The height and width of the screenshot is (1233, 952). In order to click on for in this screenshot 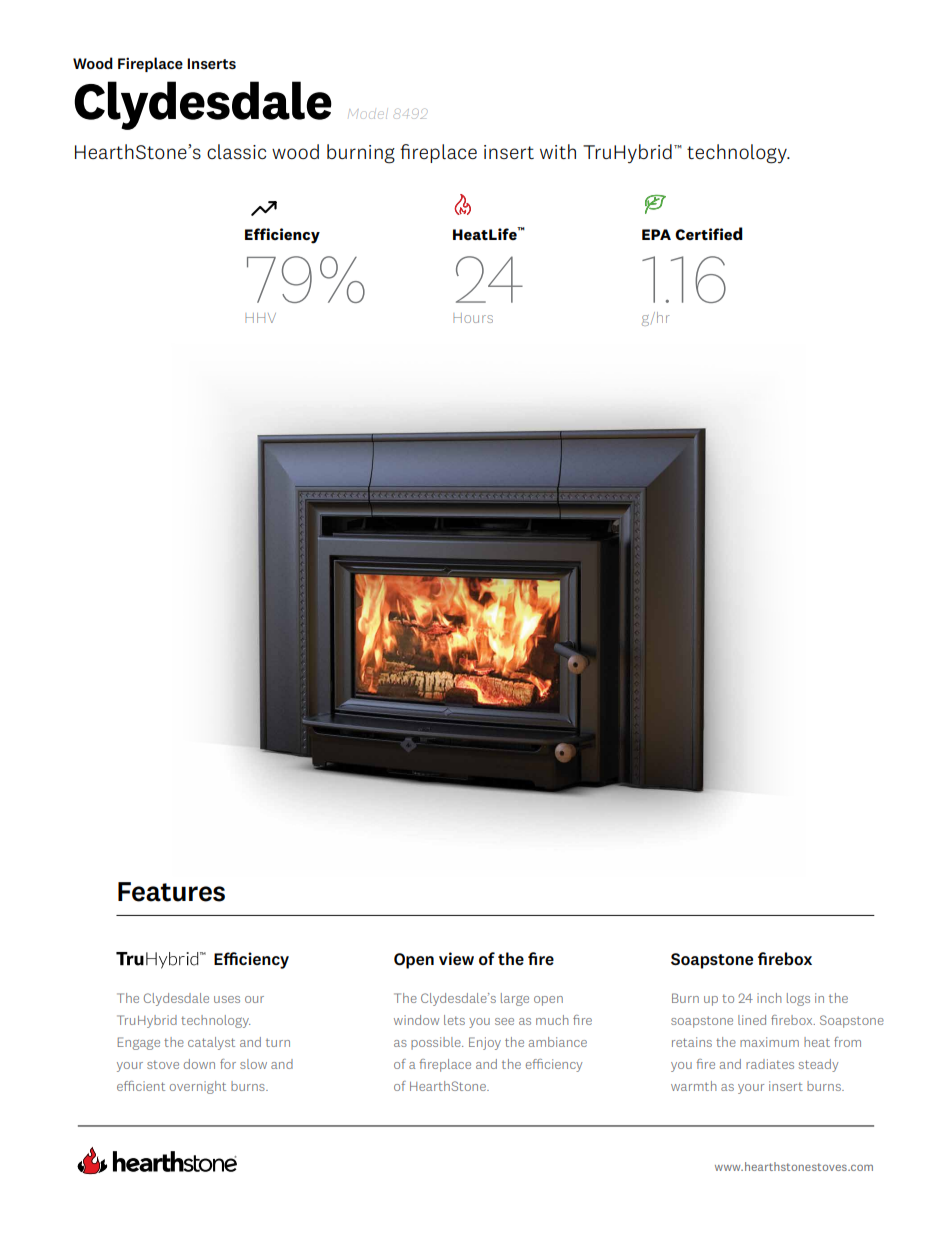, I will do `click(228, 1064)`.
